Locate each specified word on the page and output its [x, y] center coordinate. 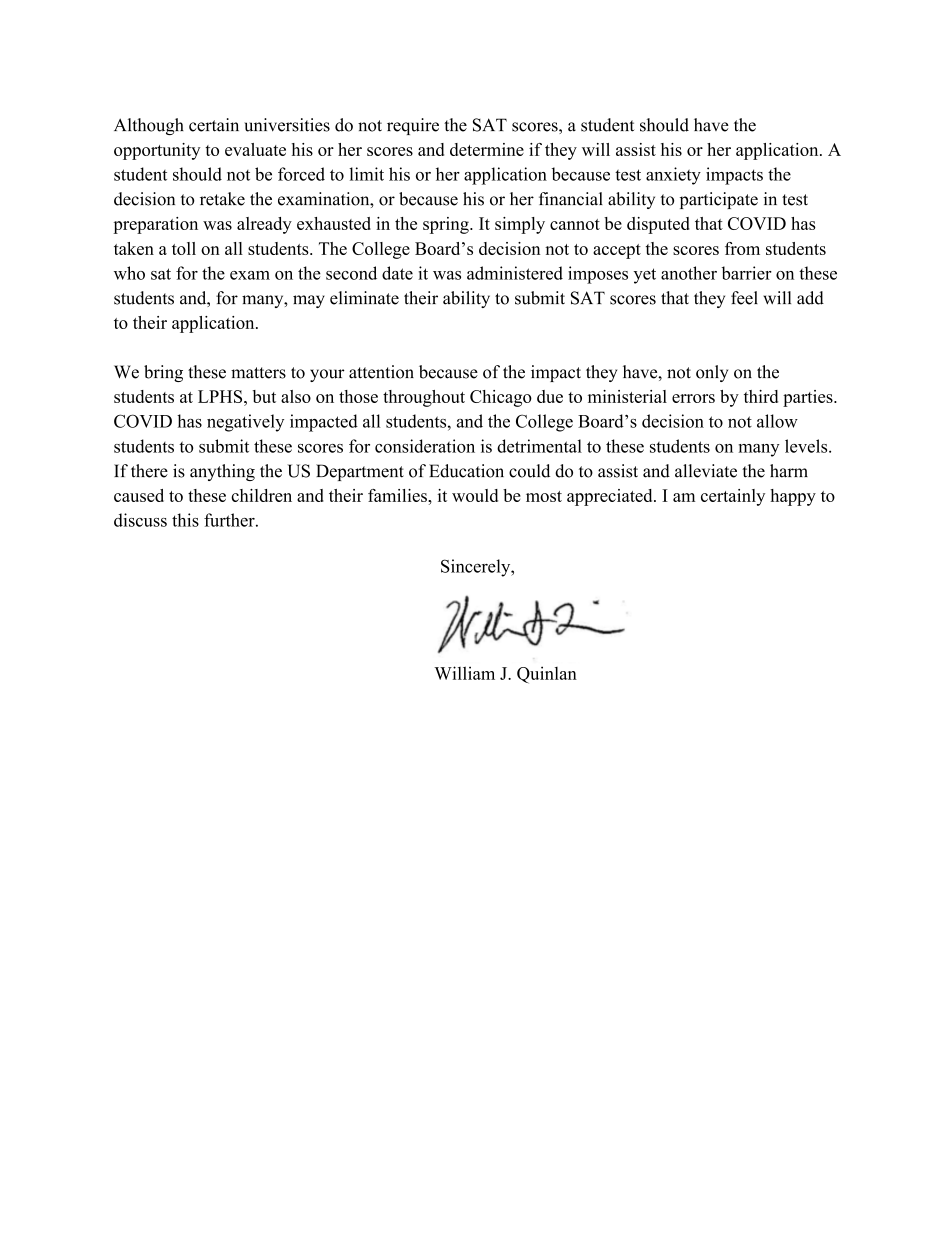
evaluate [255, 149]
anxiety [673, 176]
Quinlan [547, 675]
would [475, 495]
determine [487, 149]
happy [793, 497]
